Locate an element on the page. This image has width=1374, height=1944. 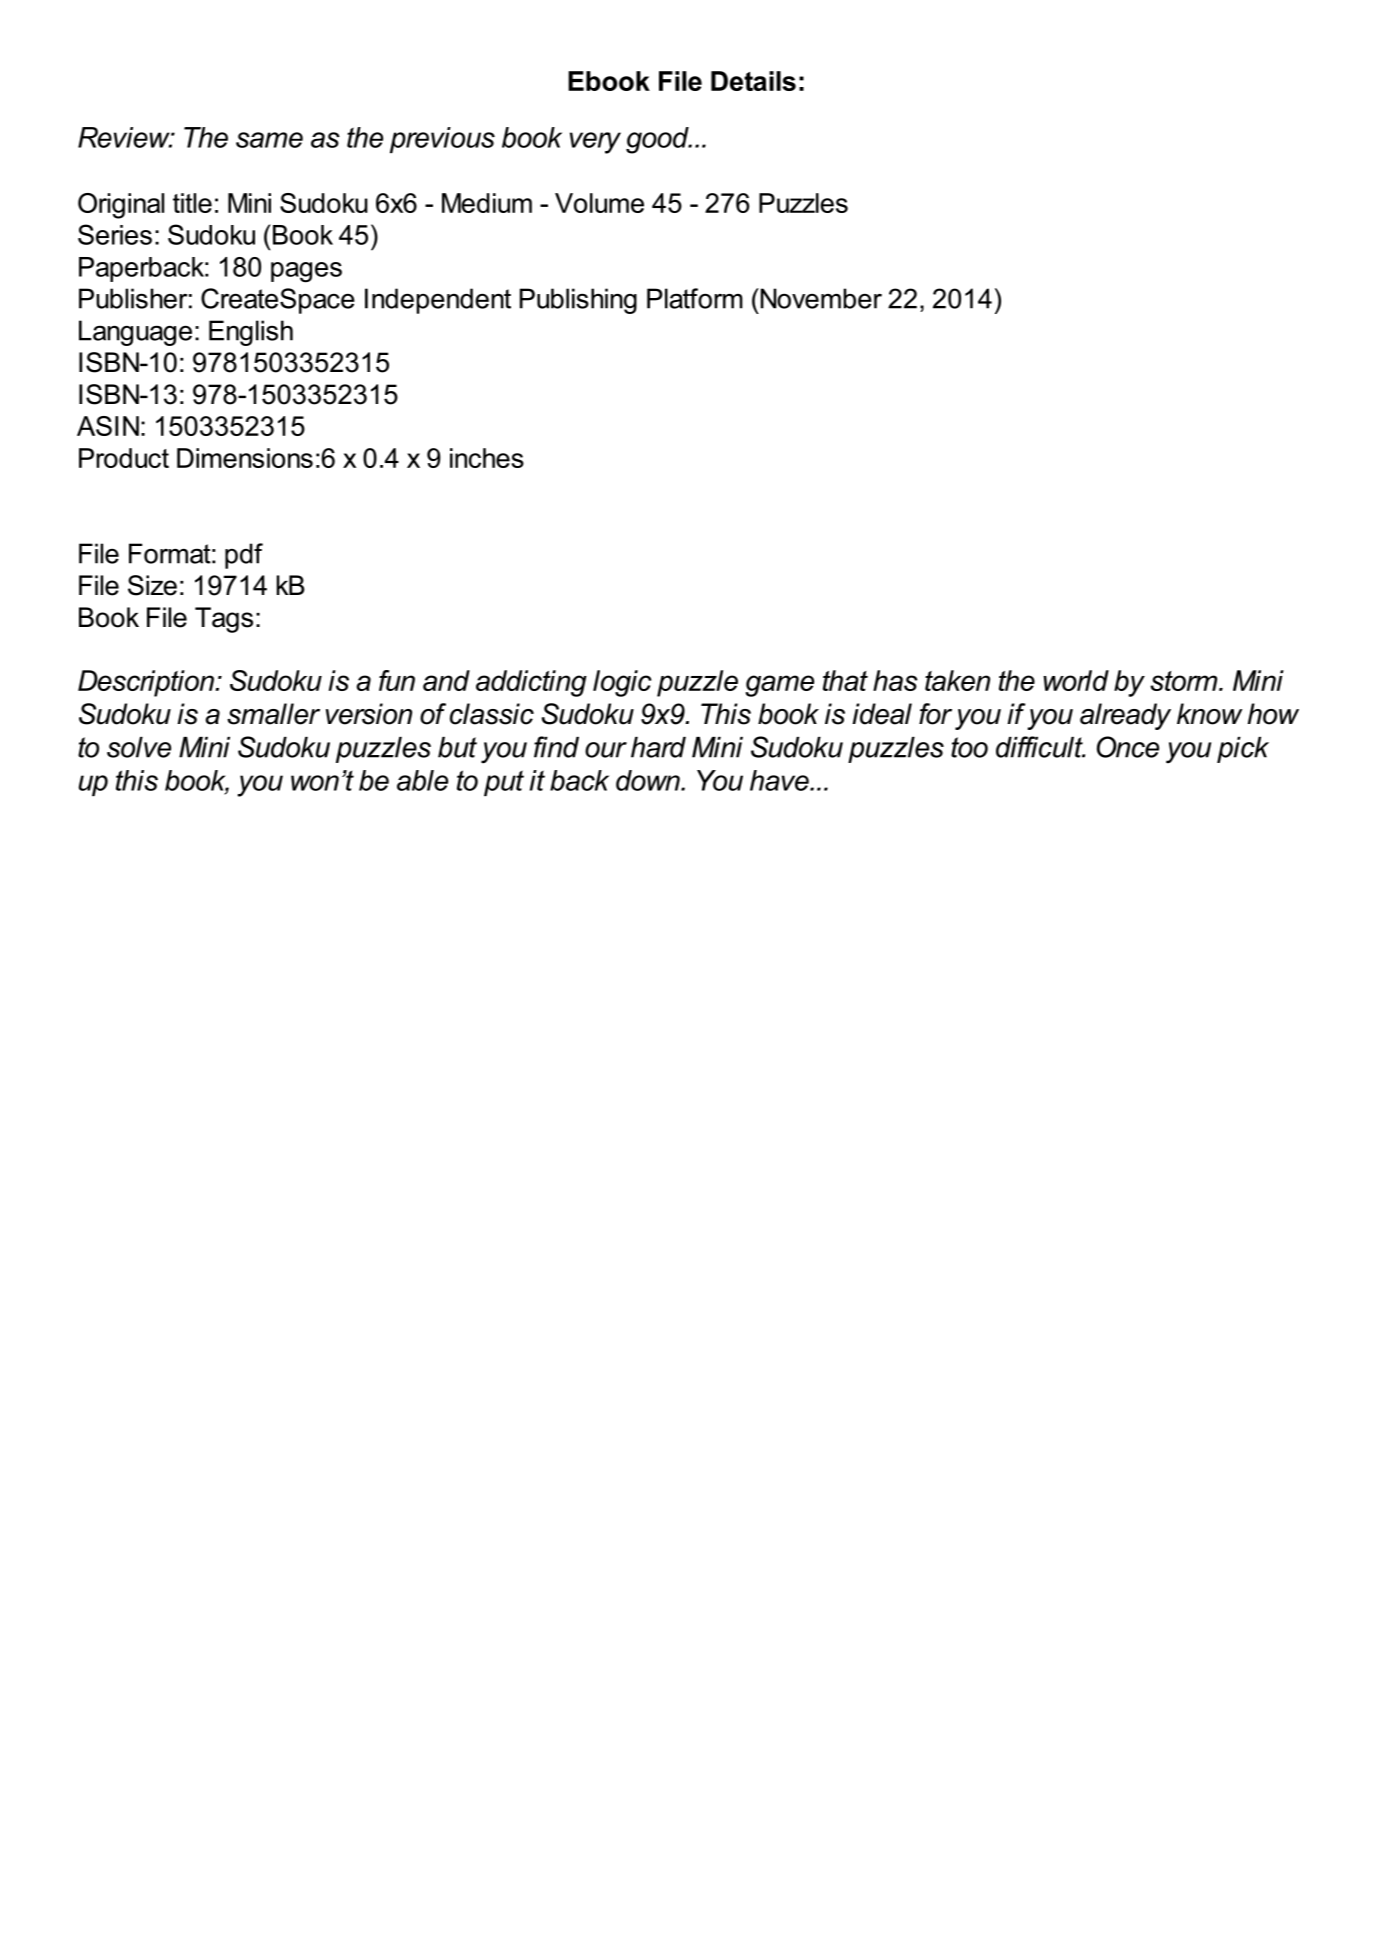
November is located at coordinates (820, 298).
